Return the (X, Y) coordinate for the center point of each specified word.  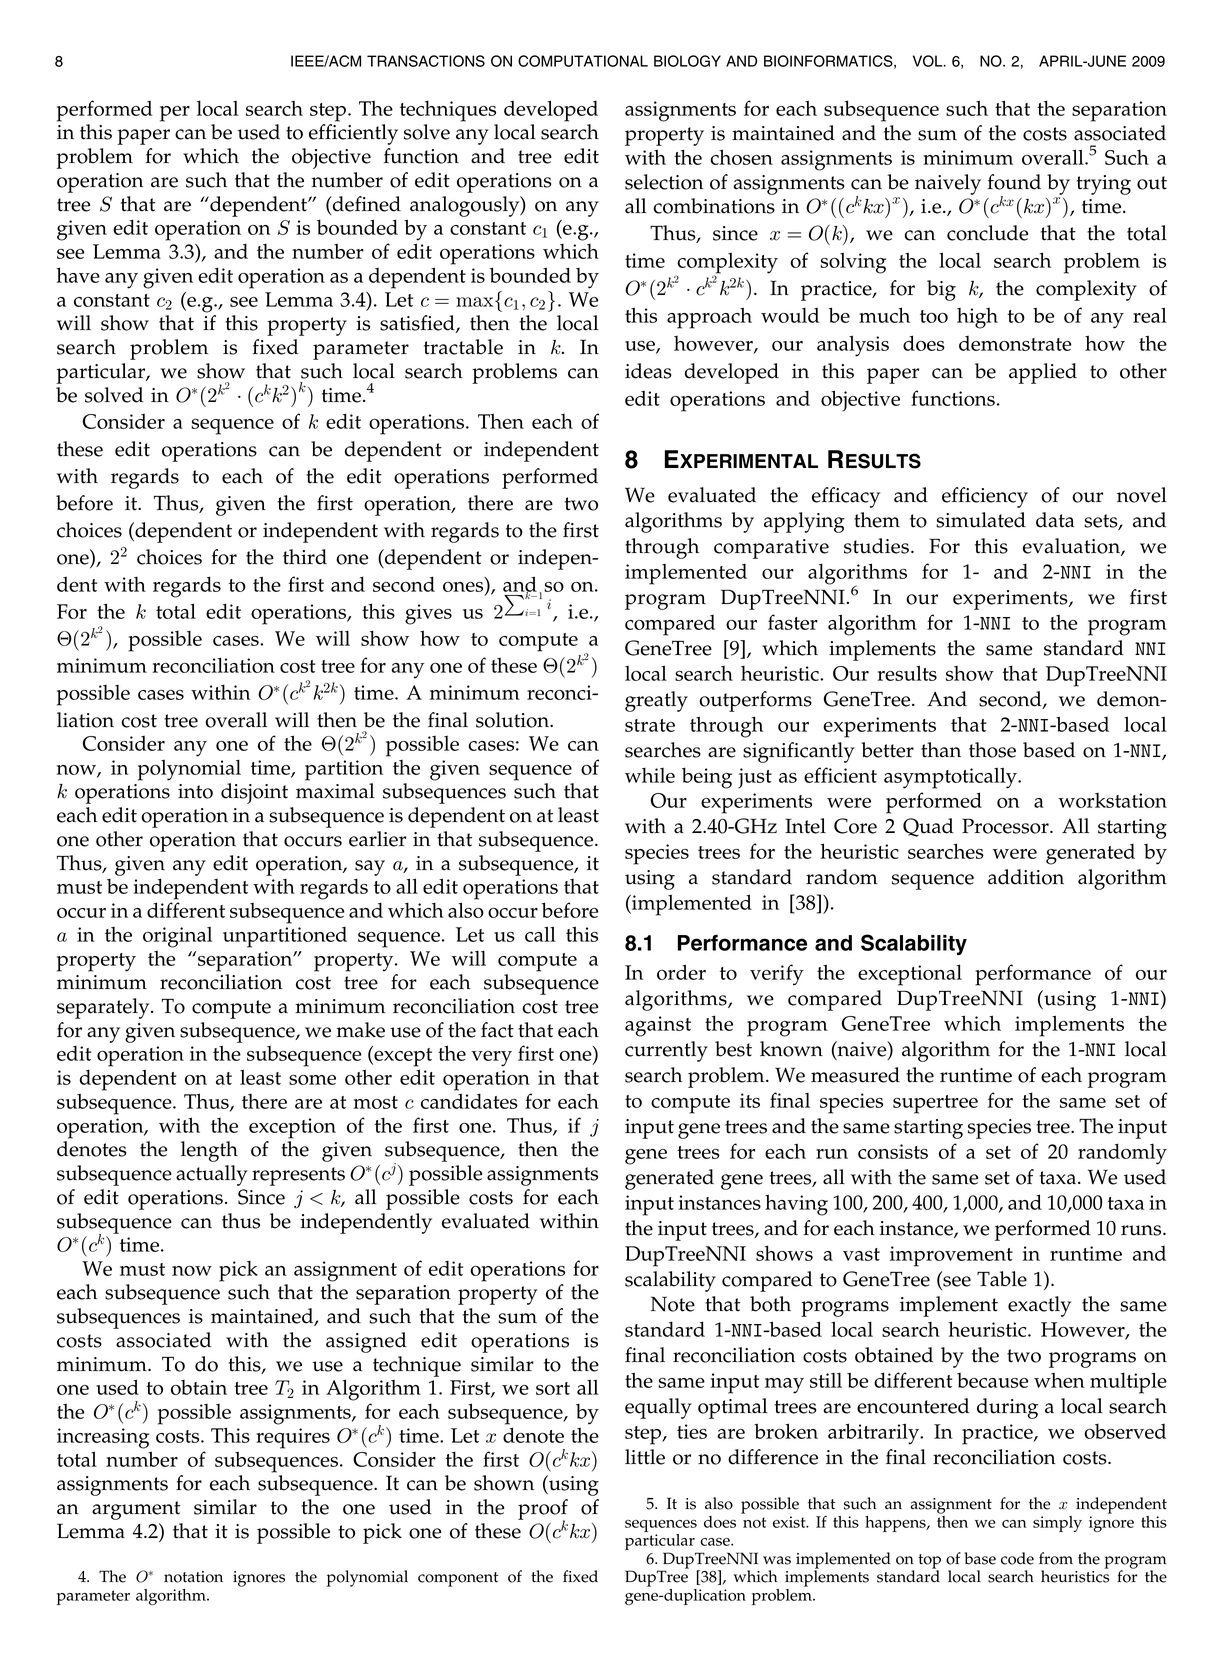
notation (193, 1577)
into (195, 791)
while (650, 775)
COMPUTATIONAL (583, 61)
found (1014, 182)
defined (365, 205)
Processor (1006, 826)
